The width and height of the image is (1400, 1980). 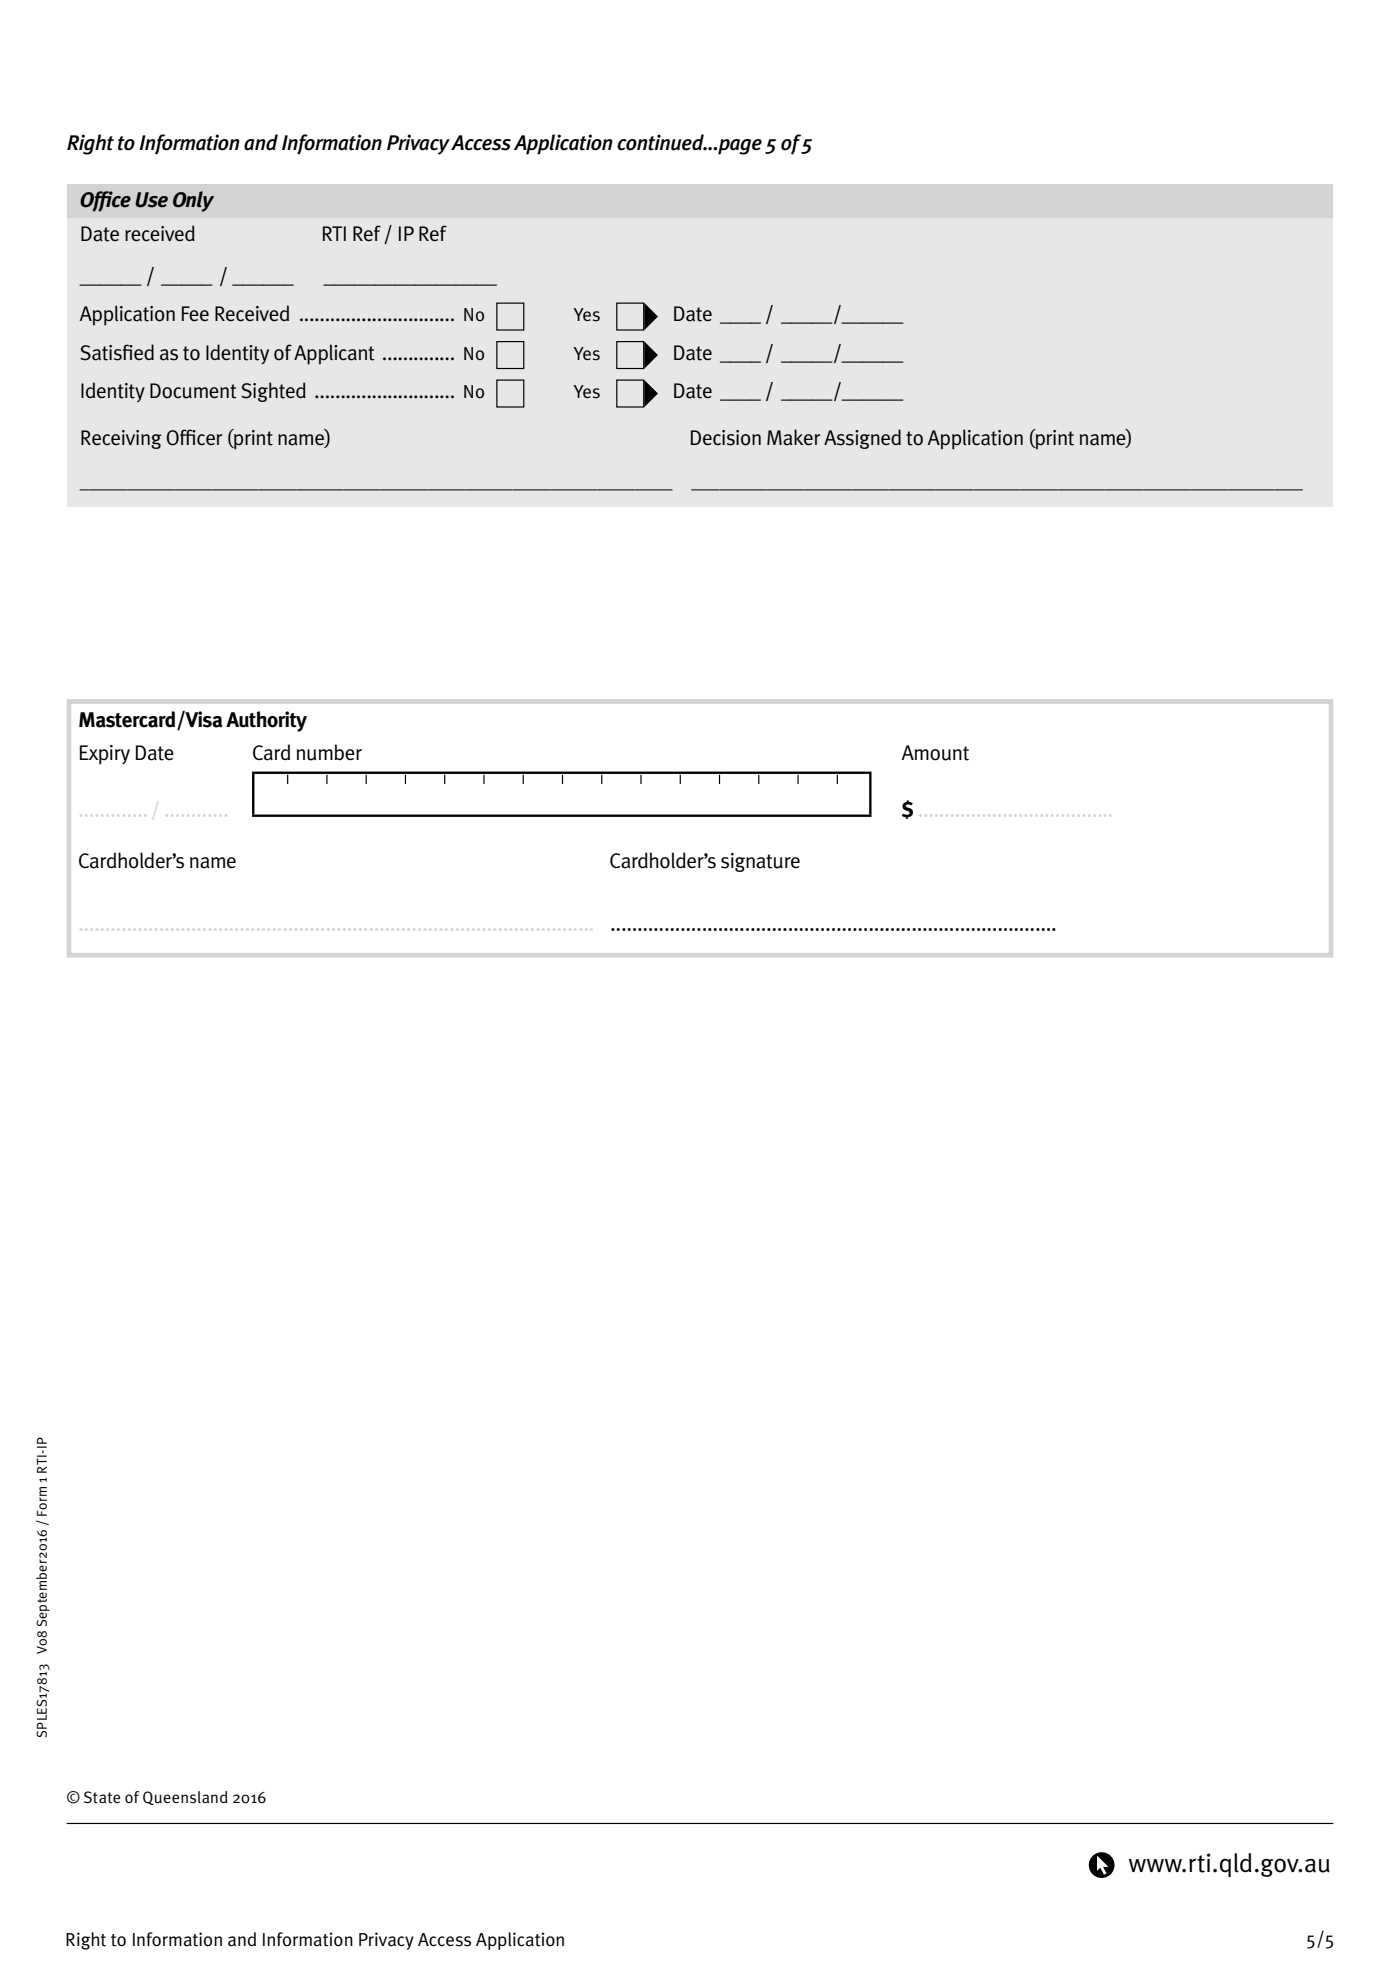 What do you see at coordinates (726, 438) in the image?
I see `Decision` at bounding box center [726, 438].
